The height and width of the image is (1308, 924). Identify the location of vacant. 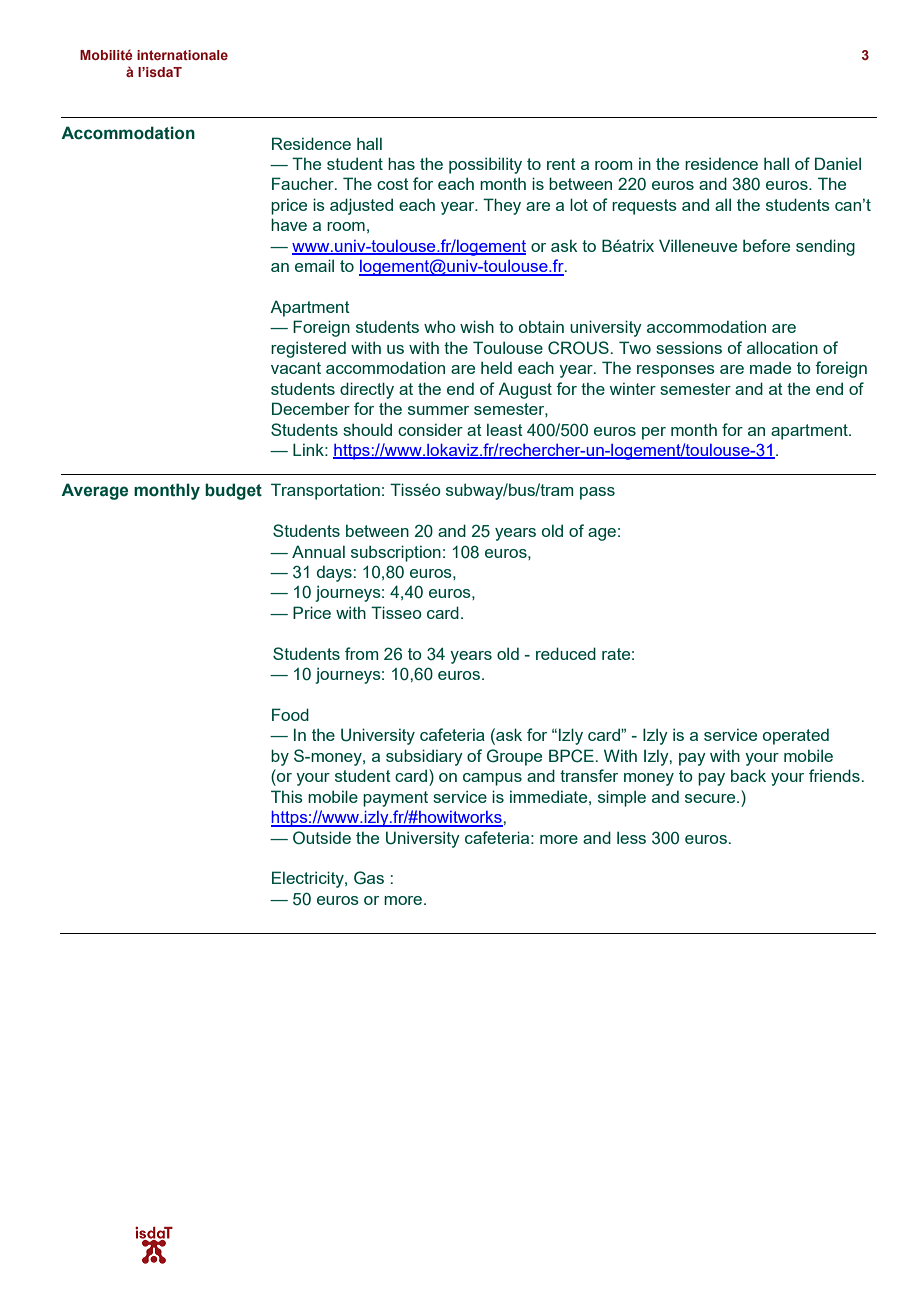
(296, 368).
